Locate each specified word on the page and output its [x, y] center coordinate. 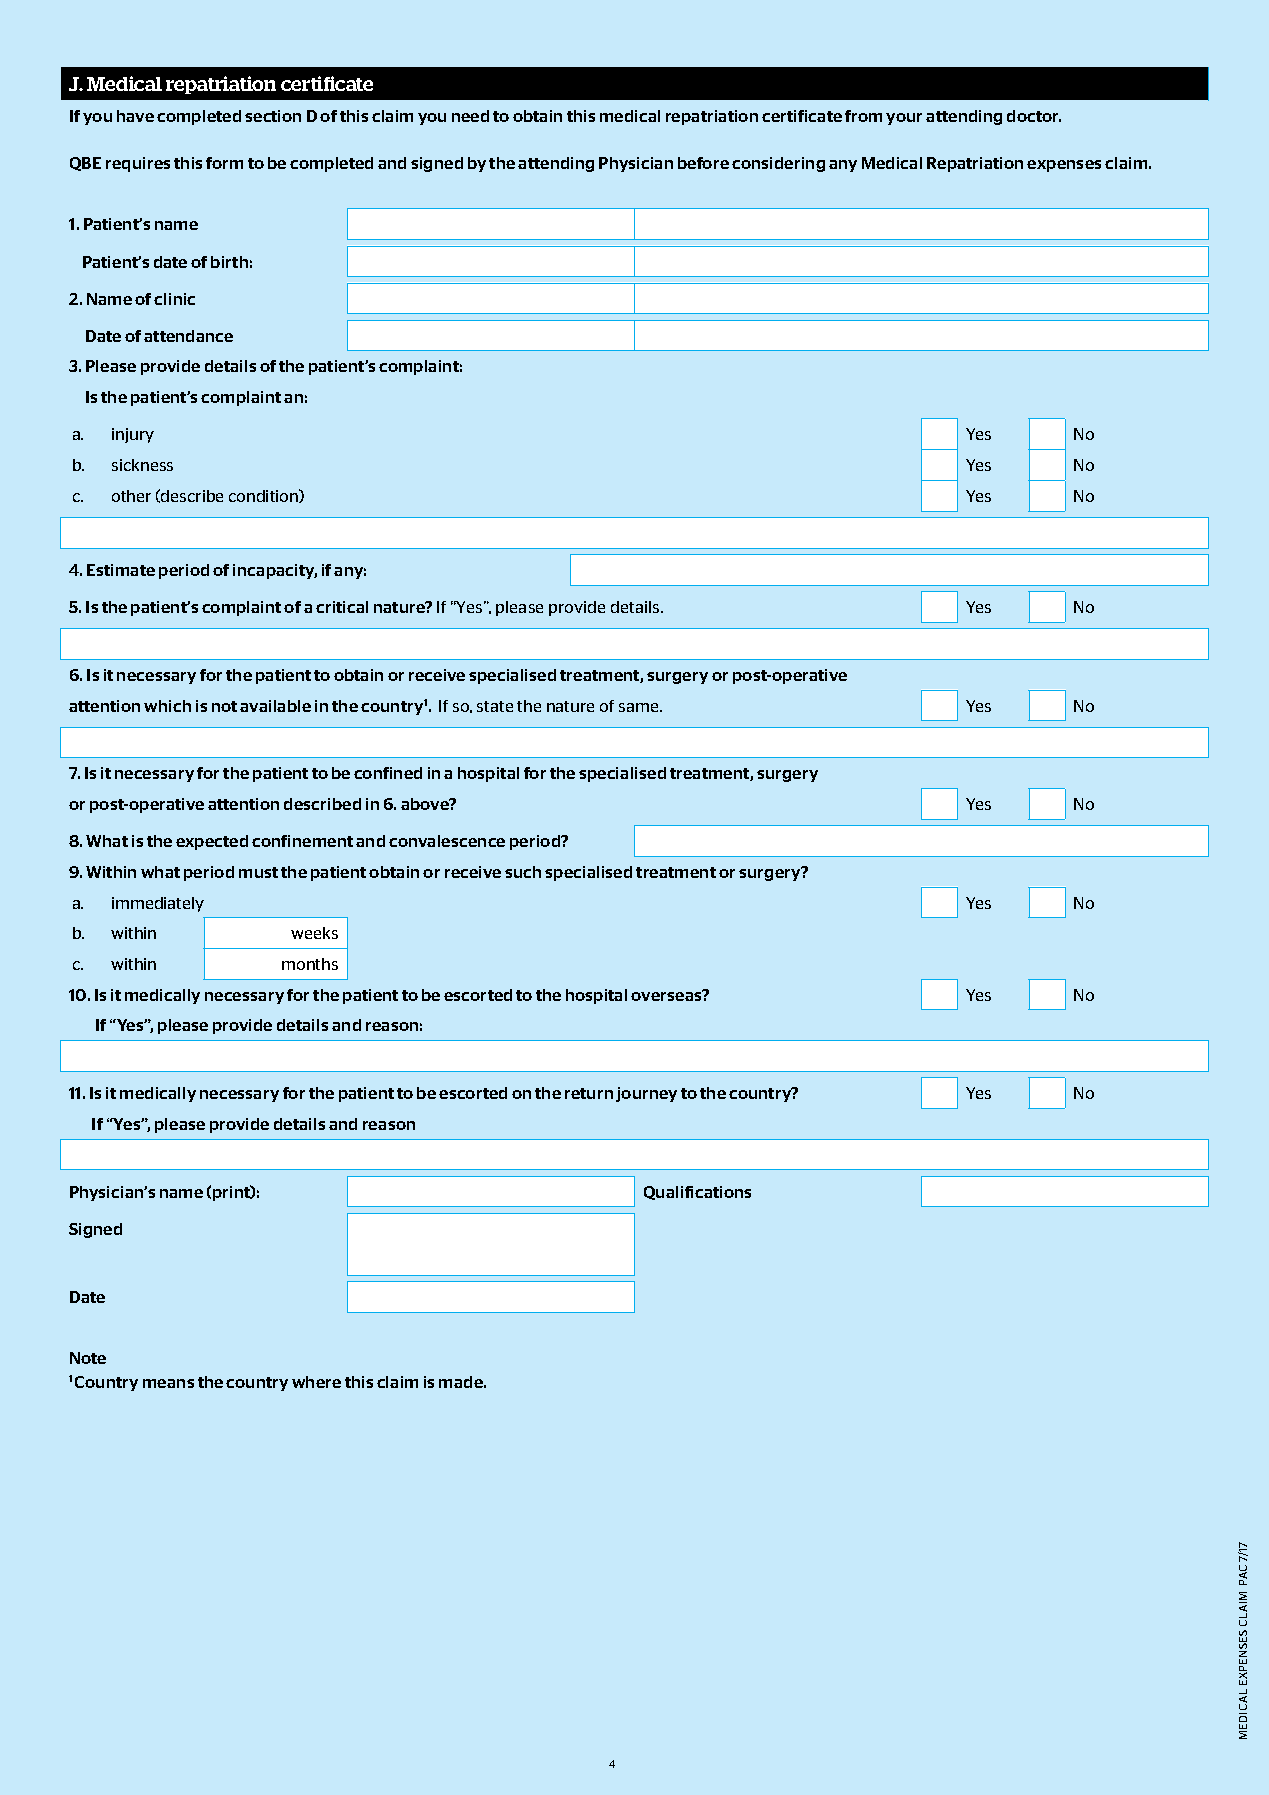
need [470, 116]
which [167, 706]
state [495, 706]
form [224, 163]
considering [778, 164]
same [640, 707]
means [168, 1383]
